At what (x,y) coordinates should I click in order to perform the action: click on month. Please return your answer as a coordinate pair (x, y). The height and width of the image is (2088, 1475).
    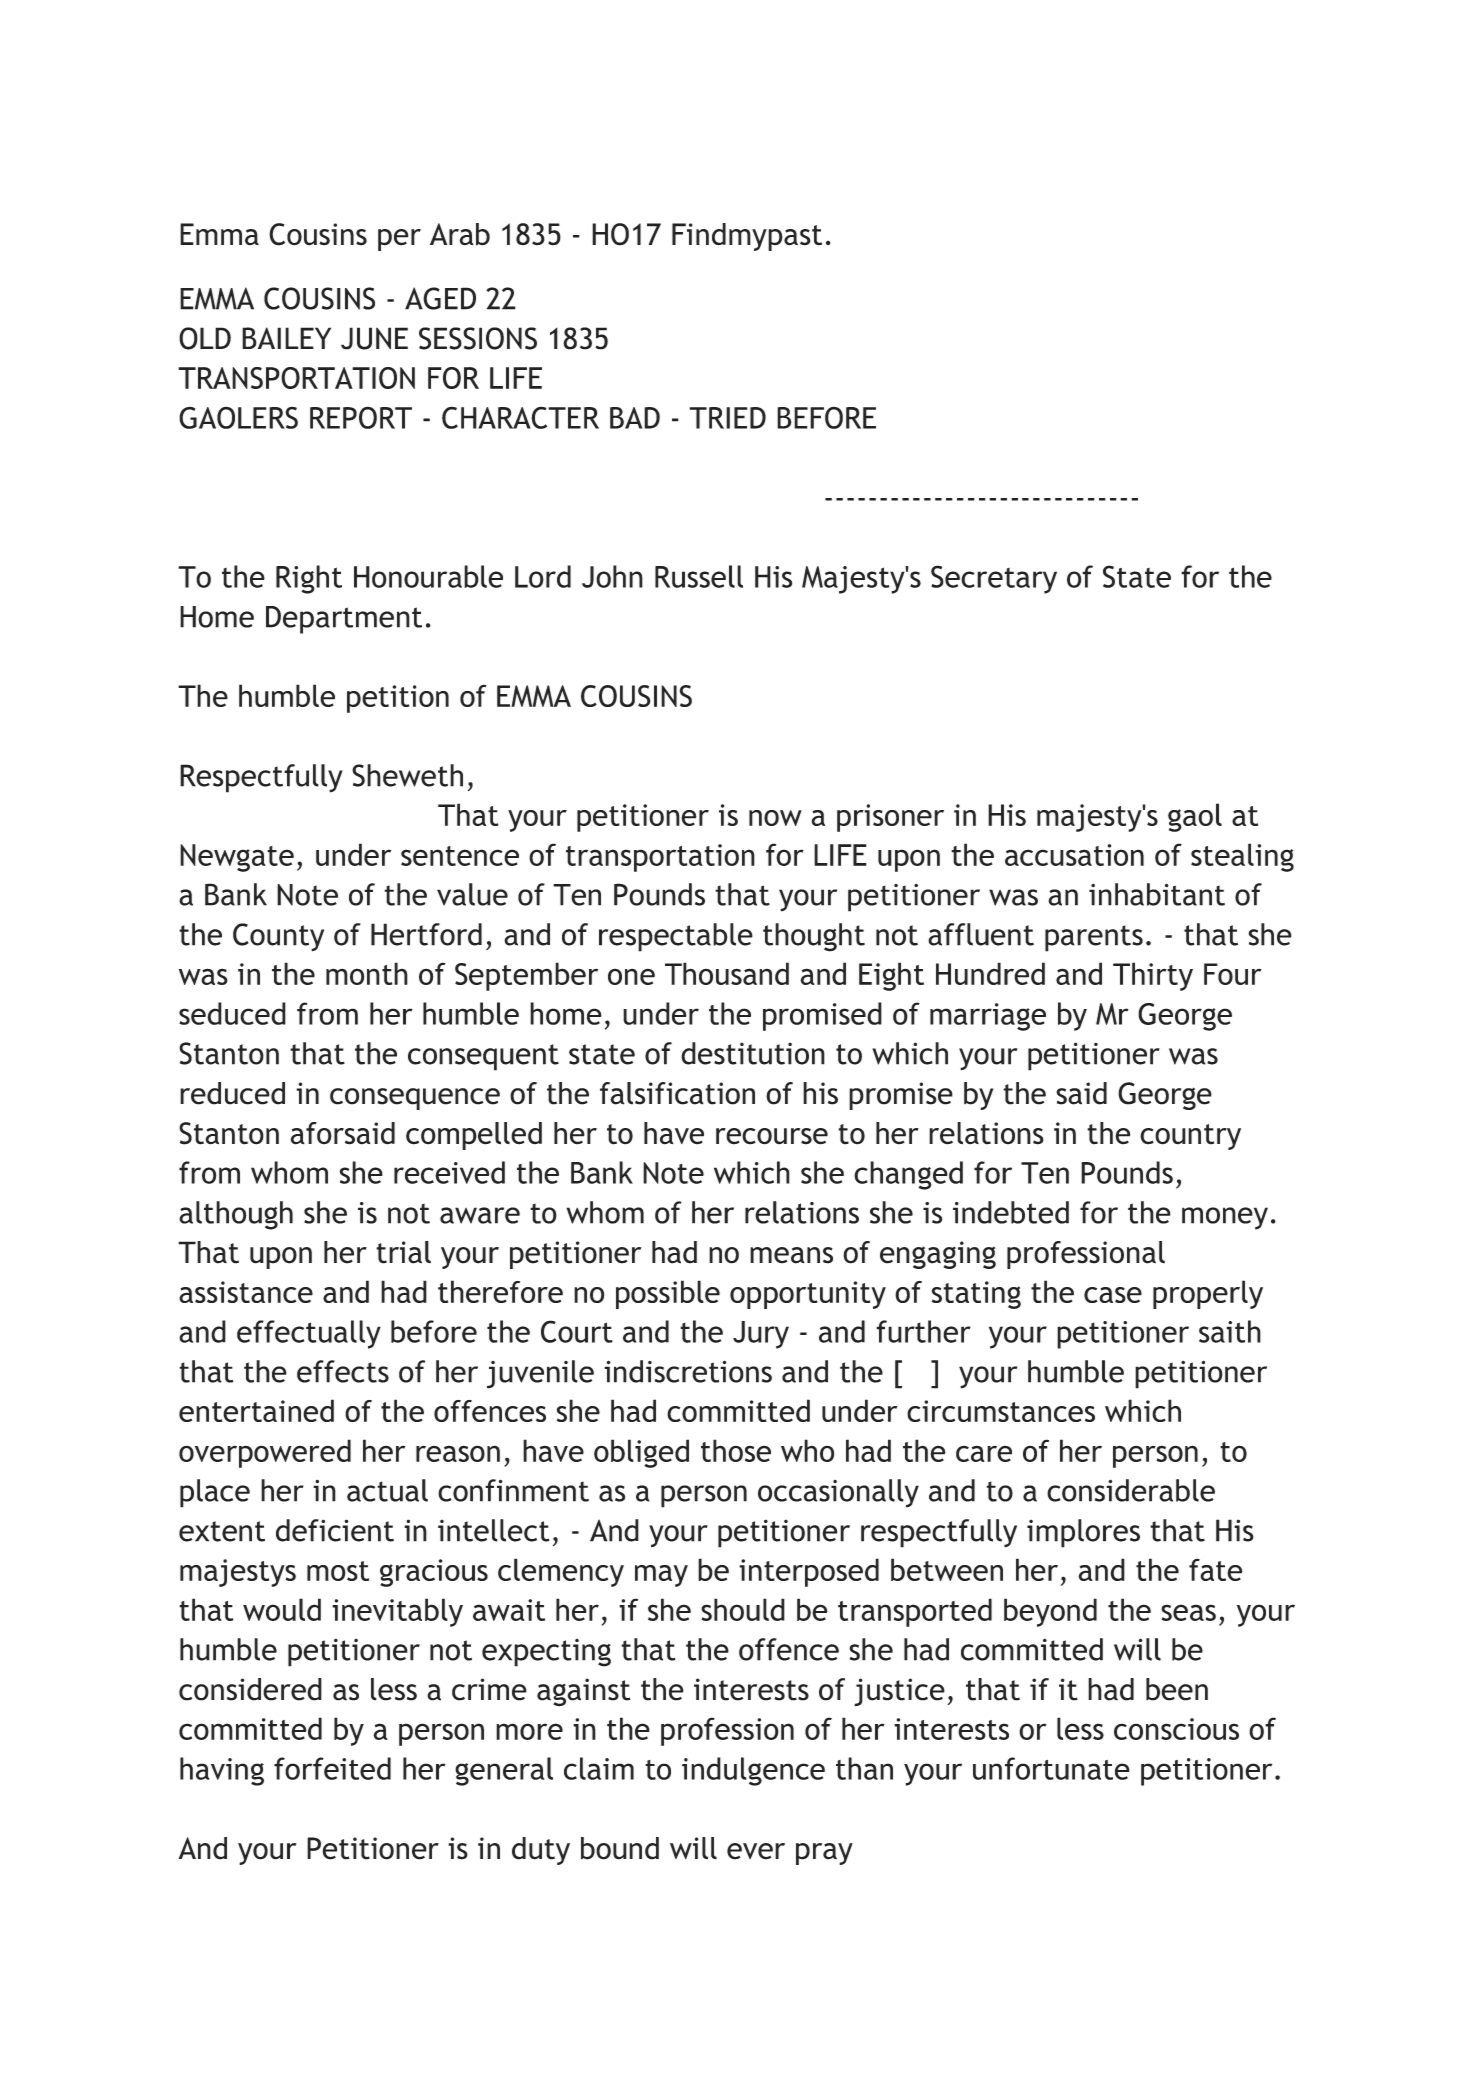
    Looking at the image, I should click on (367, 973).
